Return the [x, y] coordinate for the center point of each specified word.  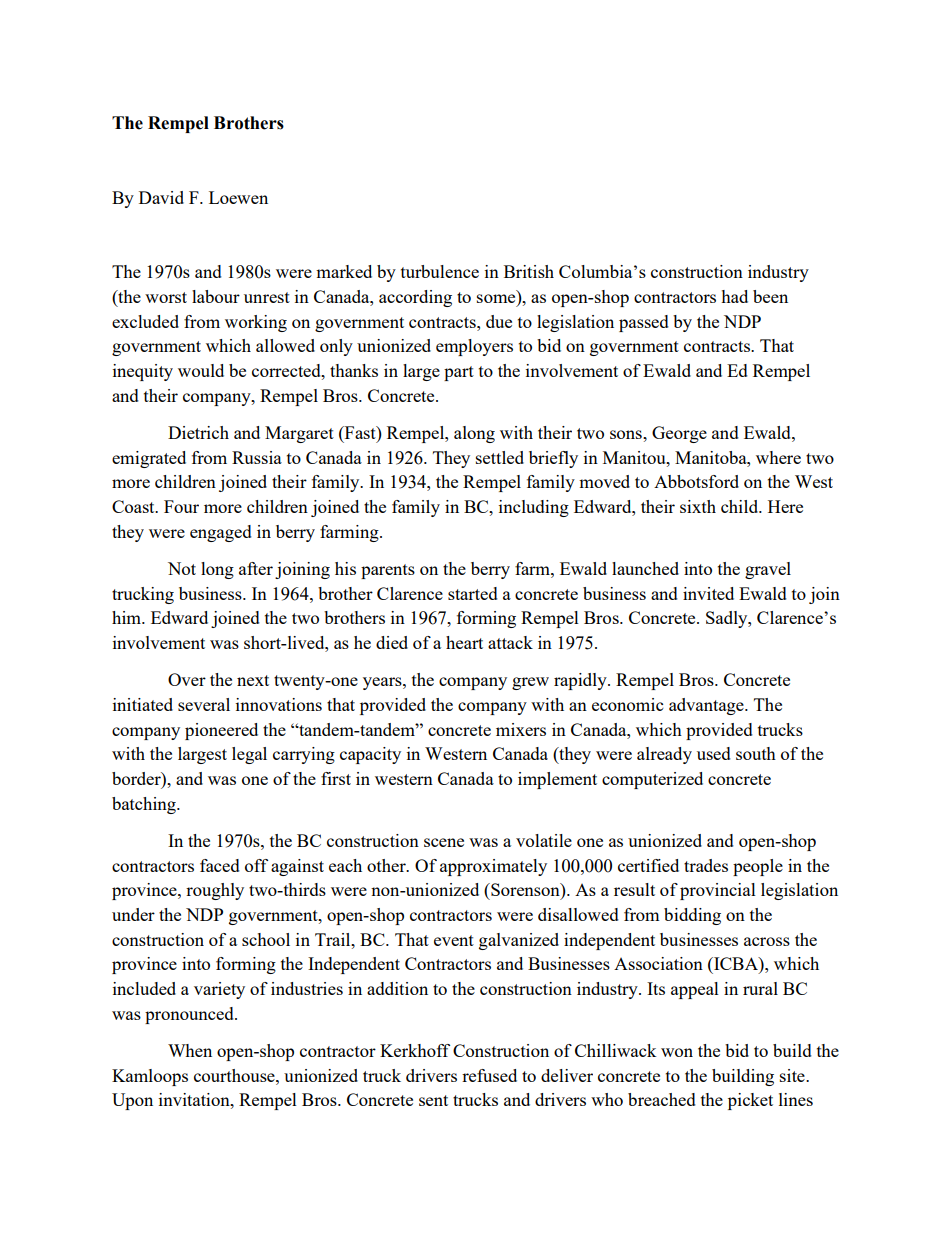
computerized [652, 780]
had [734, 296]
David [161, 197]
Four [181, 506]
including [534, 508]
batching [145, 805]
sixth [698, 506]
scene [444, 842]
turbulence [440, 271]
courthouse [235, 1075]
